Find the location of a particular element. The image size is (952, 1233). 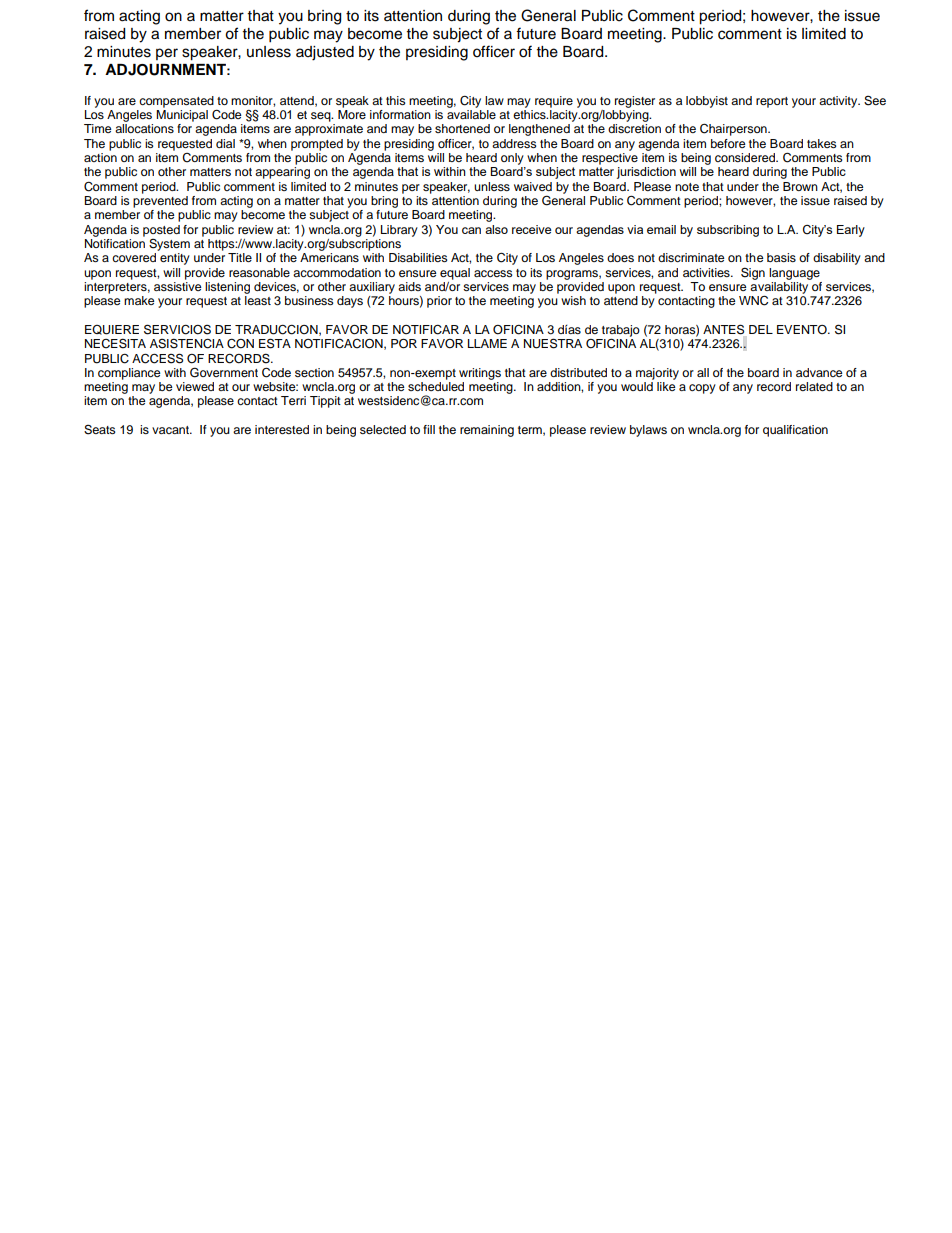

Brown is located at coordinates (800, 186).
